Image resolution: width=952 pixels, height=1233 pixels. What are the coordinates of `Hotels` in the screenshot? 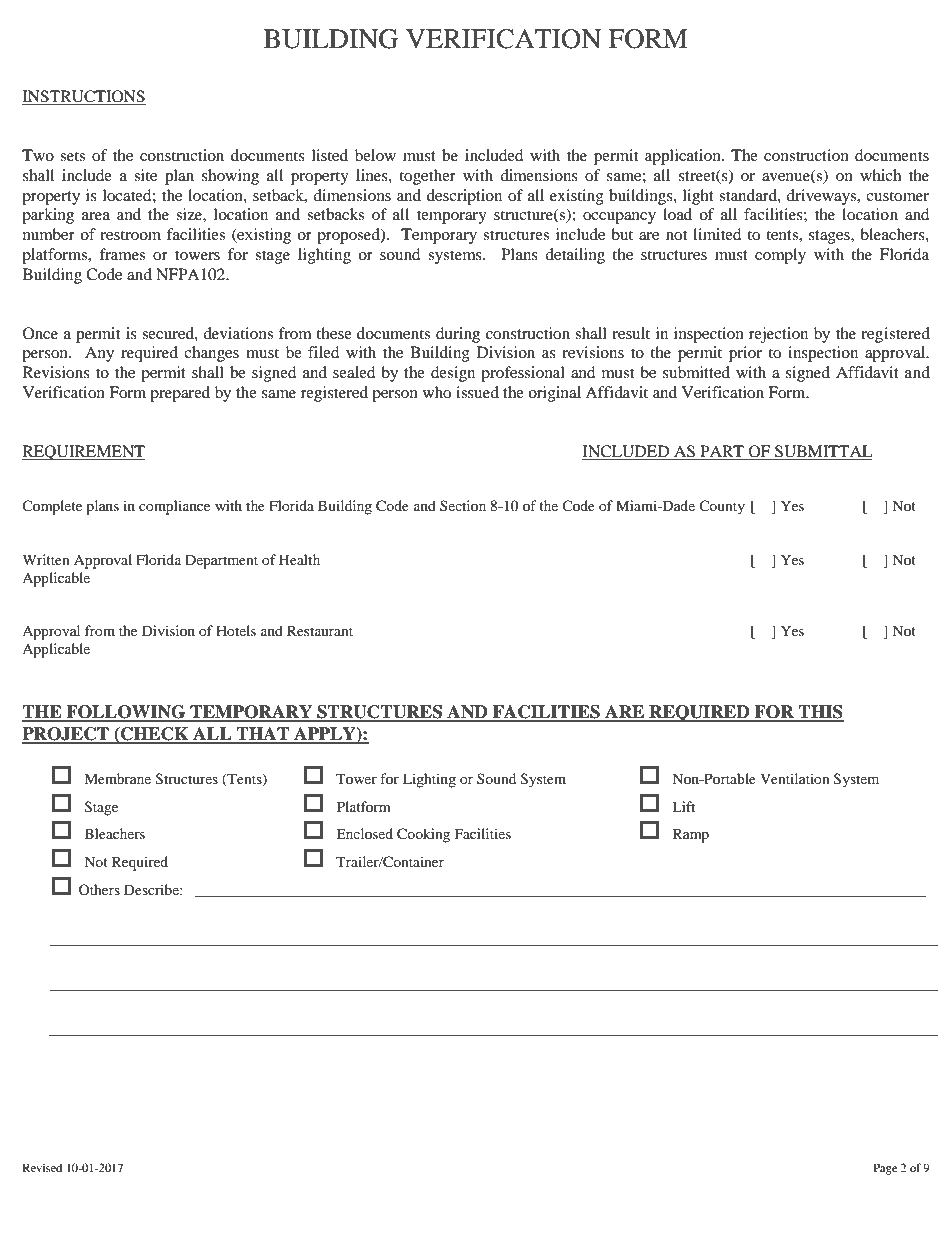 It's located at (236, 630).
